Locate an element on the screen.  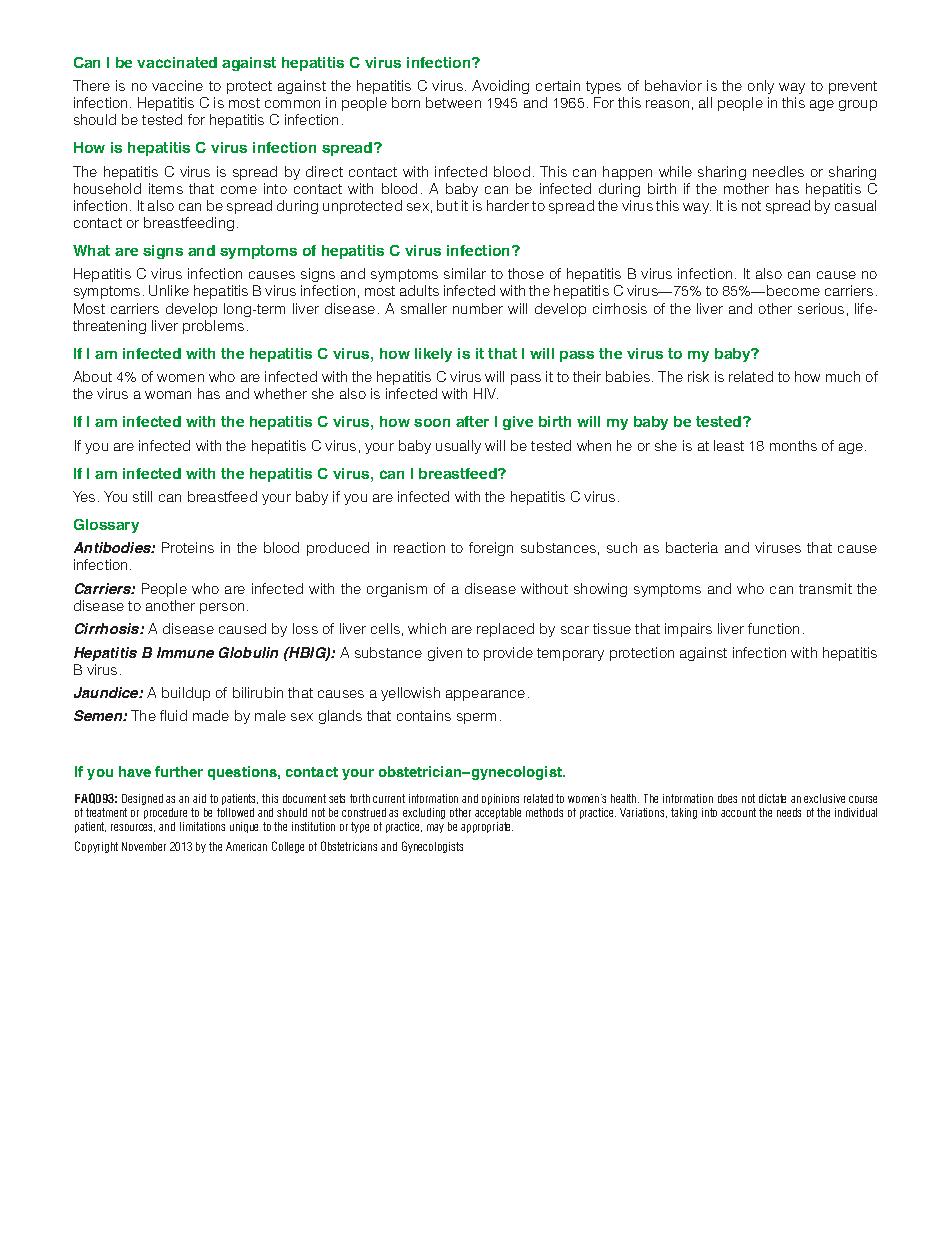
usually is located at coordinates (458, 447).
